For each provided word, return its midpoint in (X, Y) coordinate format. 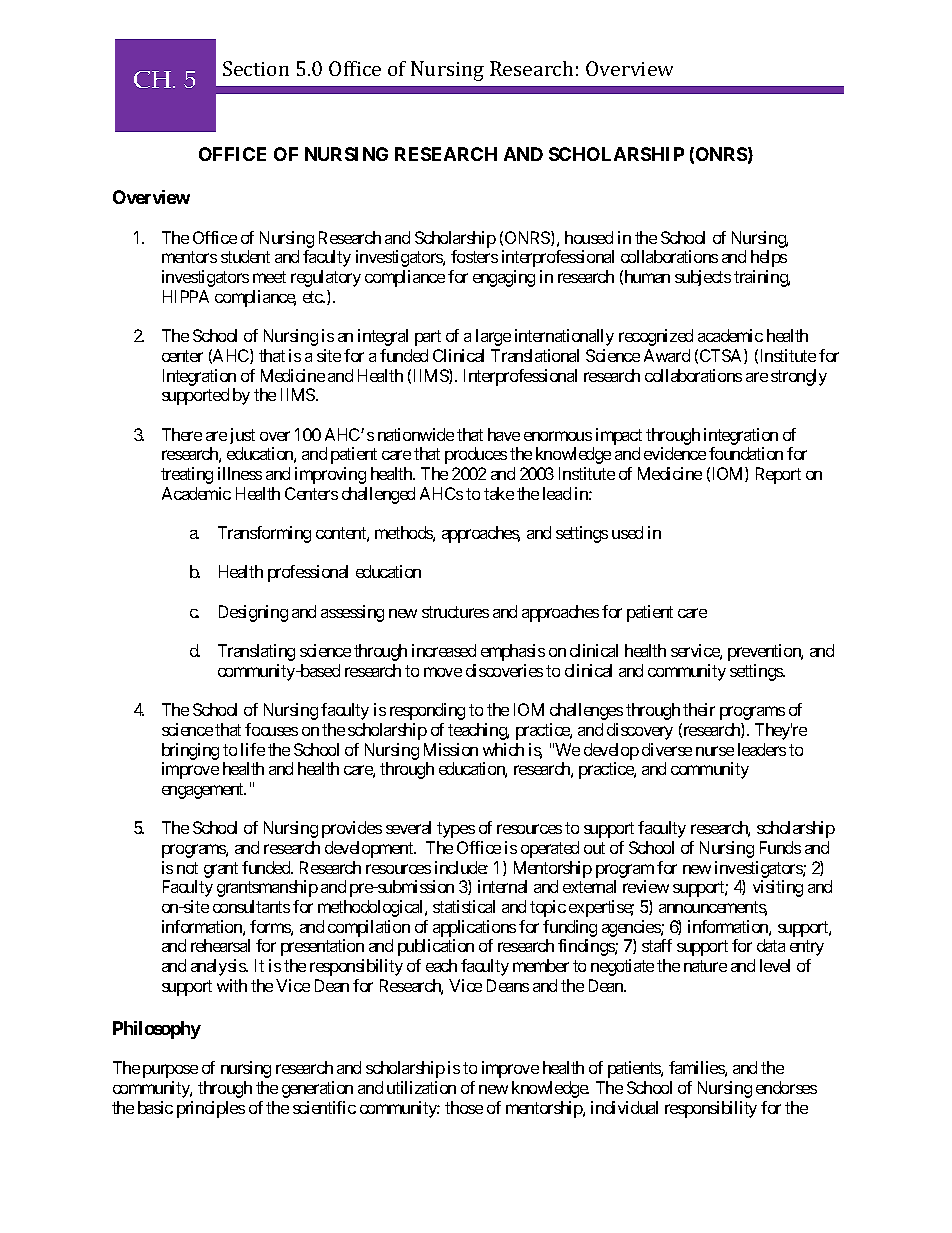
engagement (204, 791)
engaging (504, 278)
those (464, 1107)
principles (211, 1109)
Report (778, 475)
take (499, 493)
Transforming (264, 534)
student (245, 256)
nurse (715, 751)
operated (550, 849)
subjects (703, 278)
